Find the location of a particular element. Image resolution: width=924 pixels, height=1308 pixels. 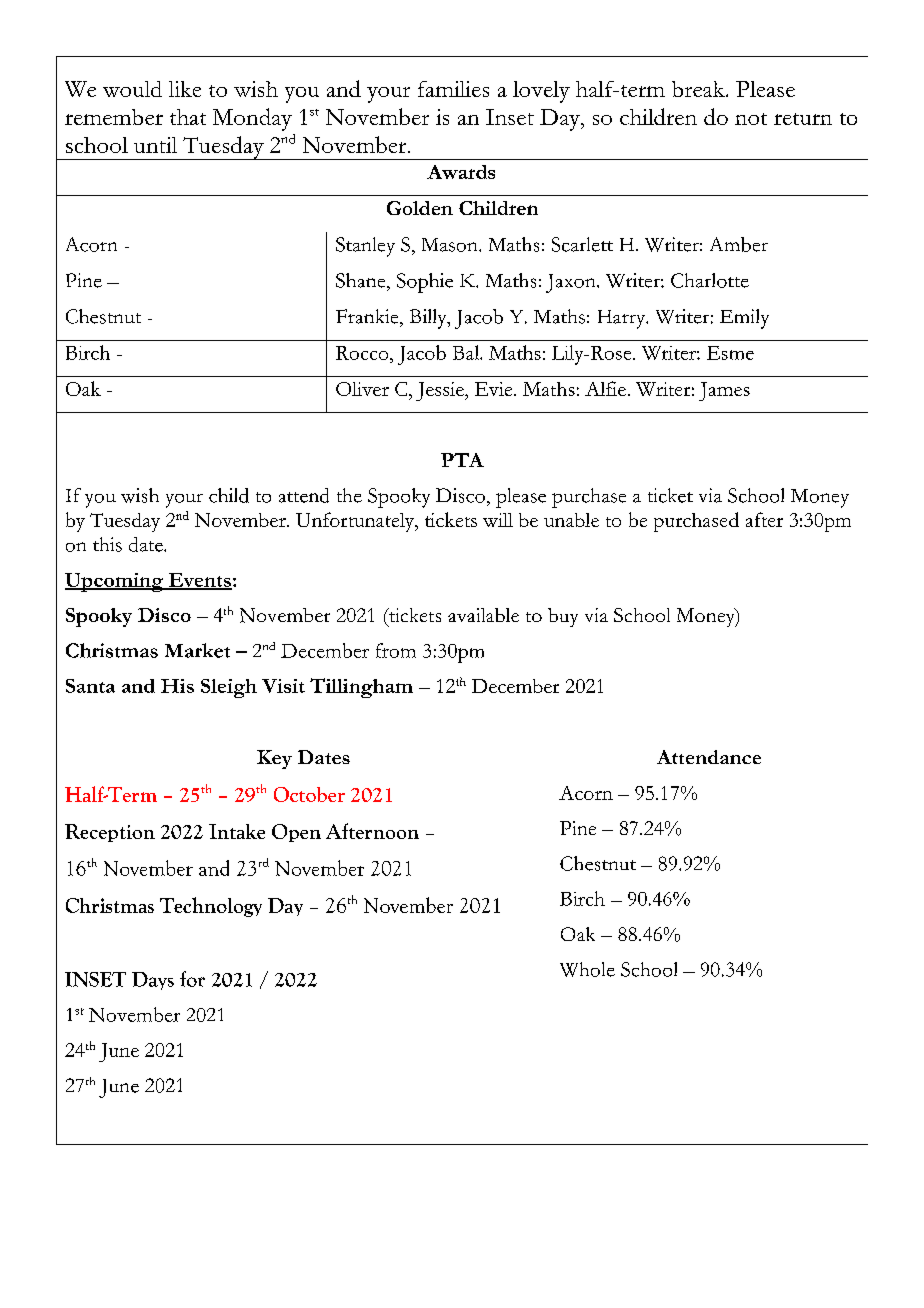

not is located at coordinates (751, 119).
